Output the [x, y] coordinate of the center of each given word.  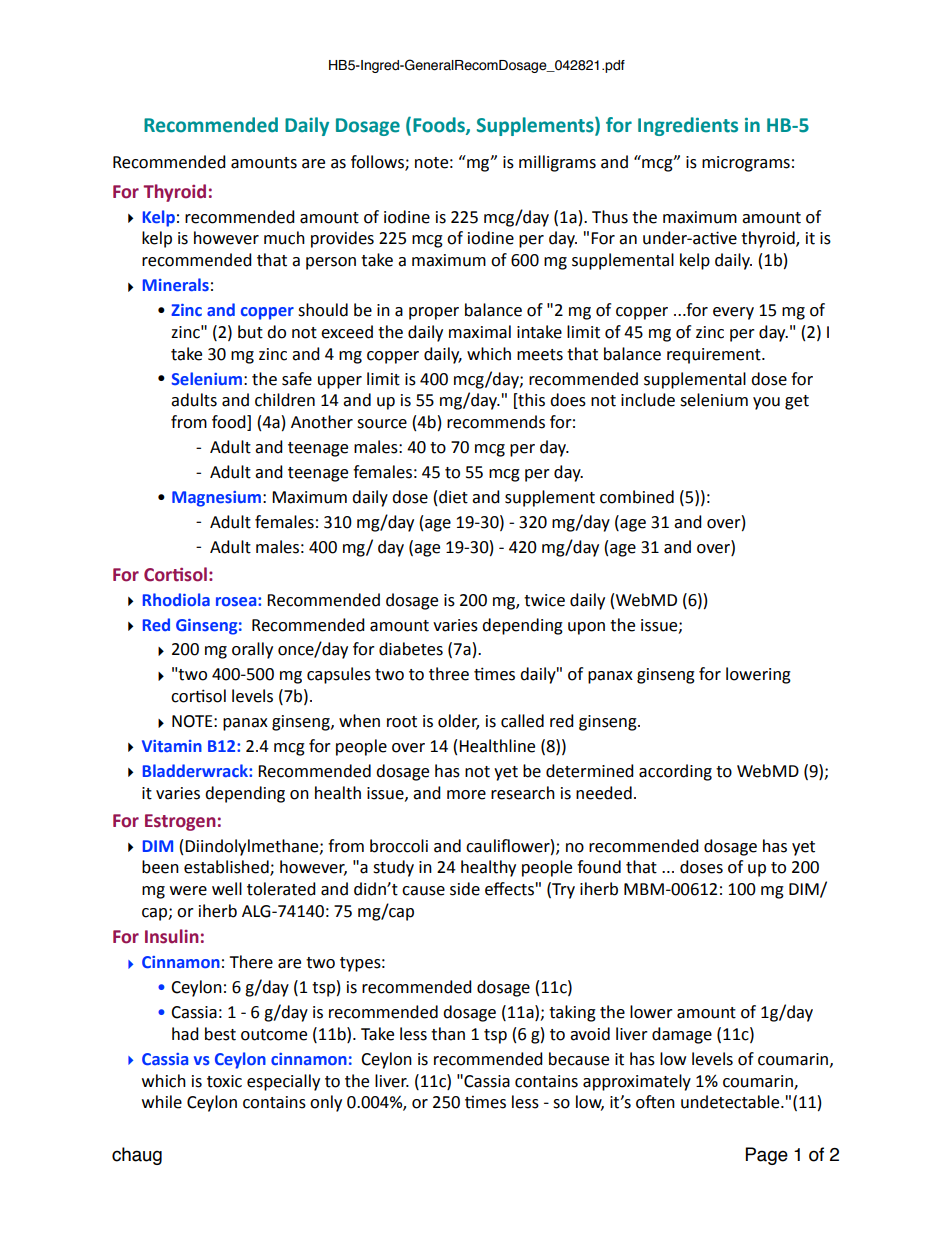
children [285, 400]
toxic [224, 1081]
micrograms [746, 164]
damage [682, 1035]
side [465, 889]
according [675, 772]
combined [637, 497]
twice [544, 600]
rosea [237, 601]
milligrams [557, 163]
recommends [496, 422]
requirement [715, 356]
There [251, 962]
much [284, 238]
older [458, 722]
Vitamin [172, 746]
